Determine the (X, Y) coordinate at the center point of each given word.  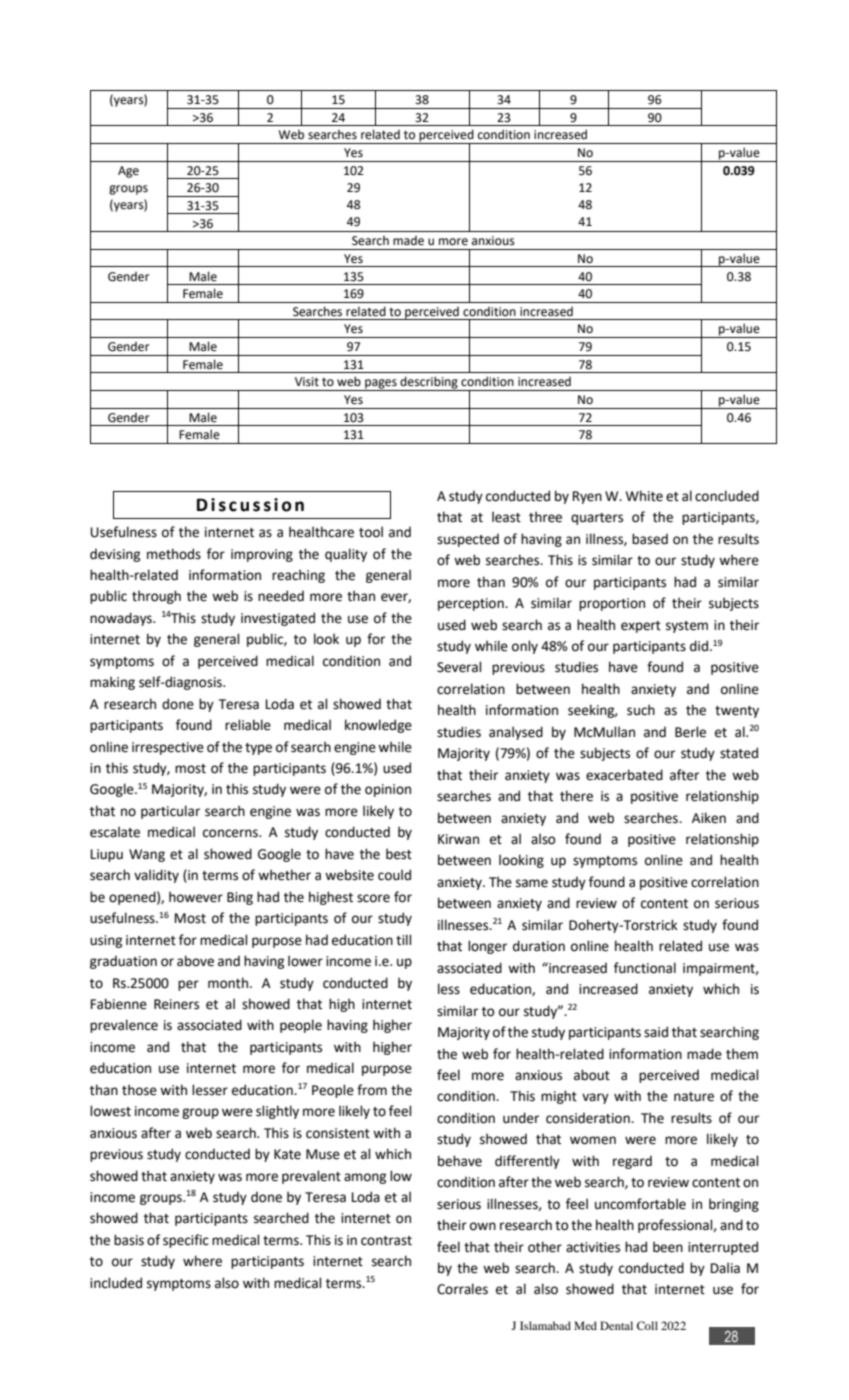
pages (381, 385)
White (644, 496)
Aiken (709, 818)
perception (472, 604)
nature (694, 1097)
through (156, 597)
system (687, 627)
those (139, 1090)
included (116, 1283)
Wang (147, 855)
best (399, 854)
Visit (307, 382)
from (372, 1090)
